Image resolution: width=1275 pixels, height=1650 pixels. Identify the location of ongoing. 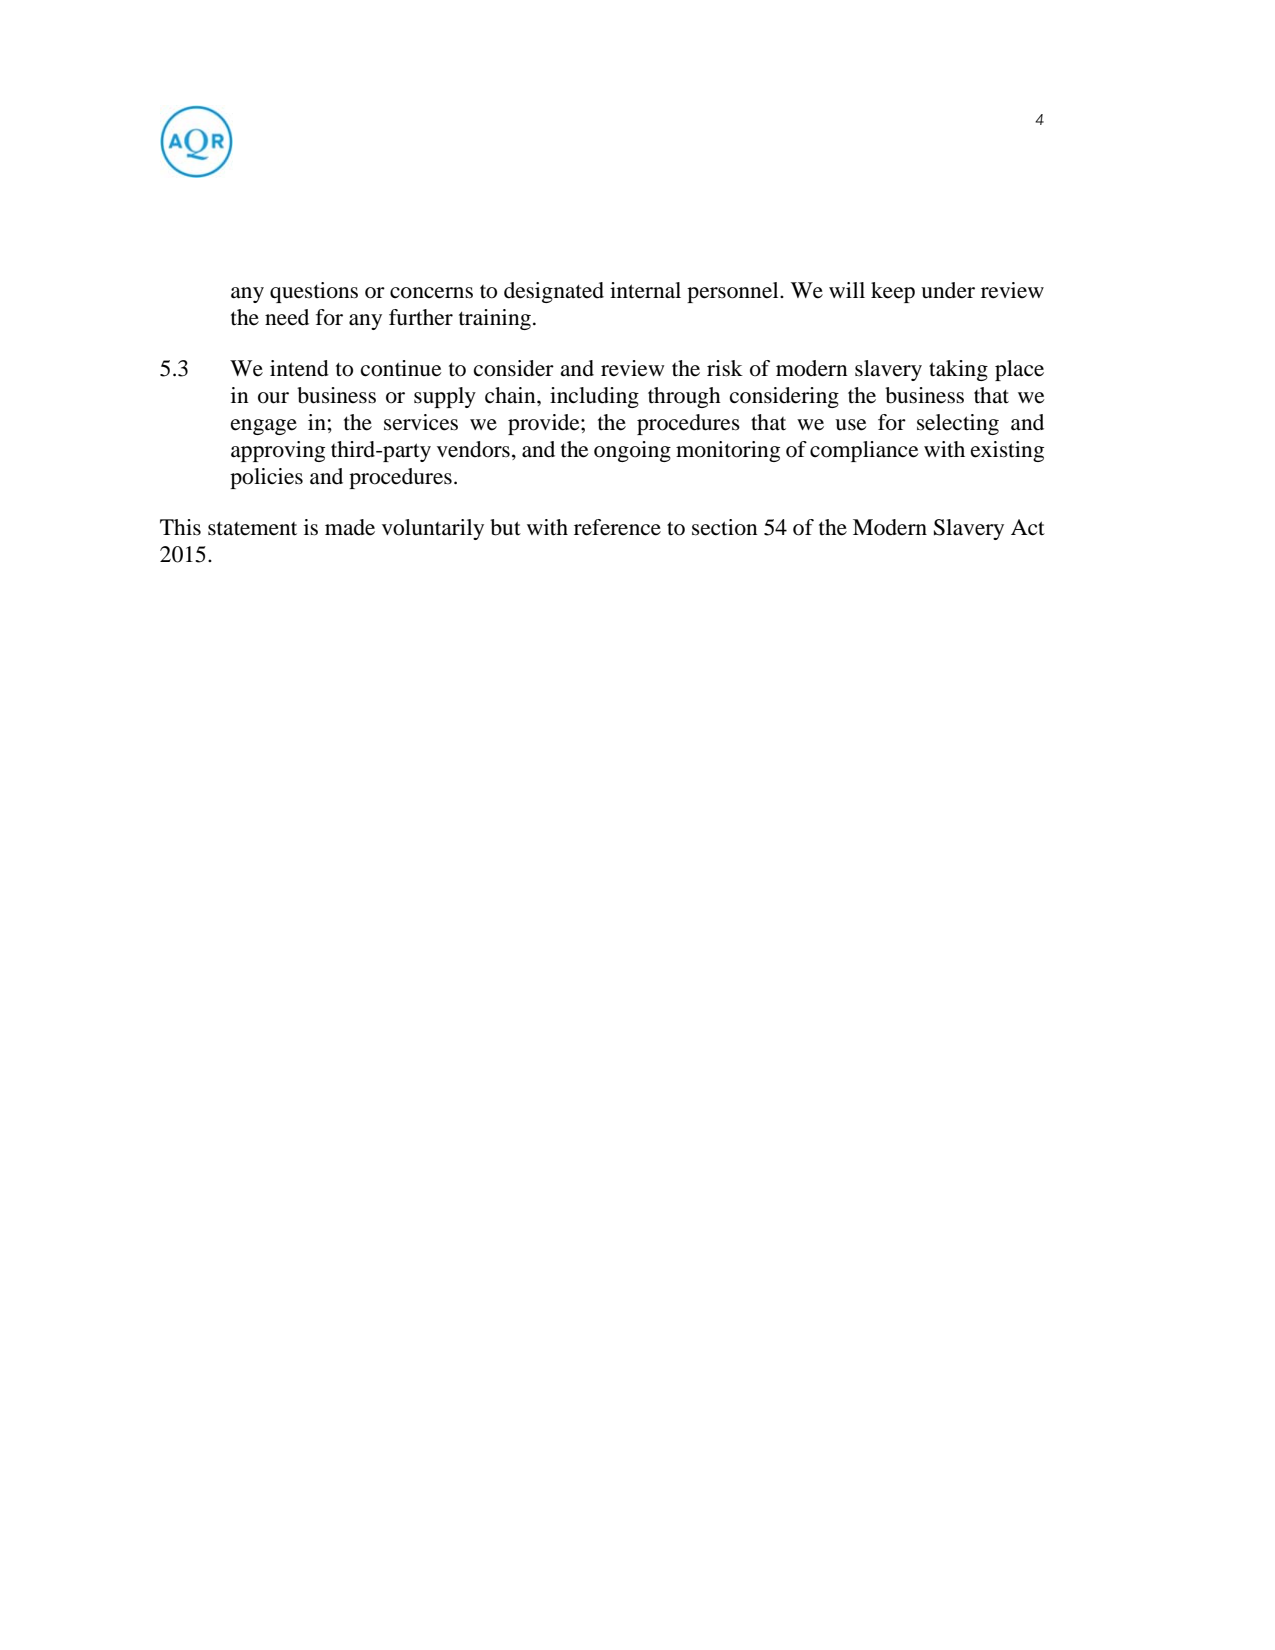
(632, 451).
